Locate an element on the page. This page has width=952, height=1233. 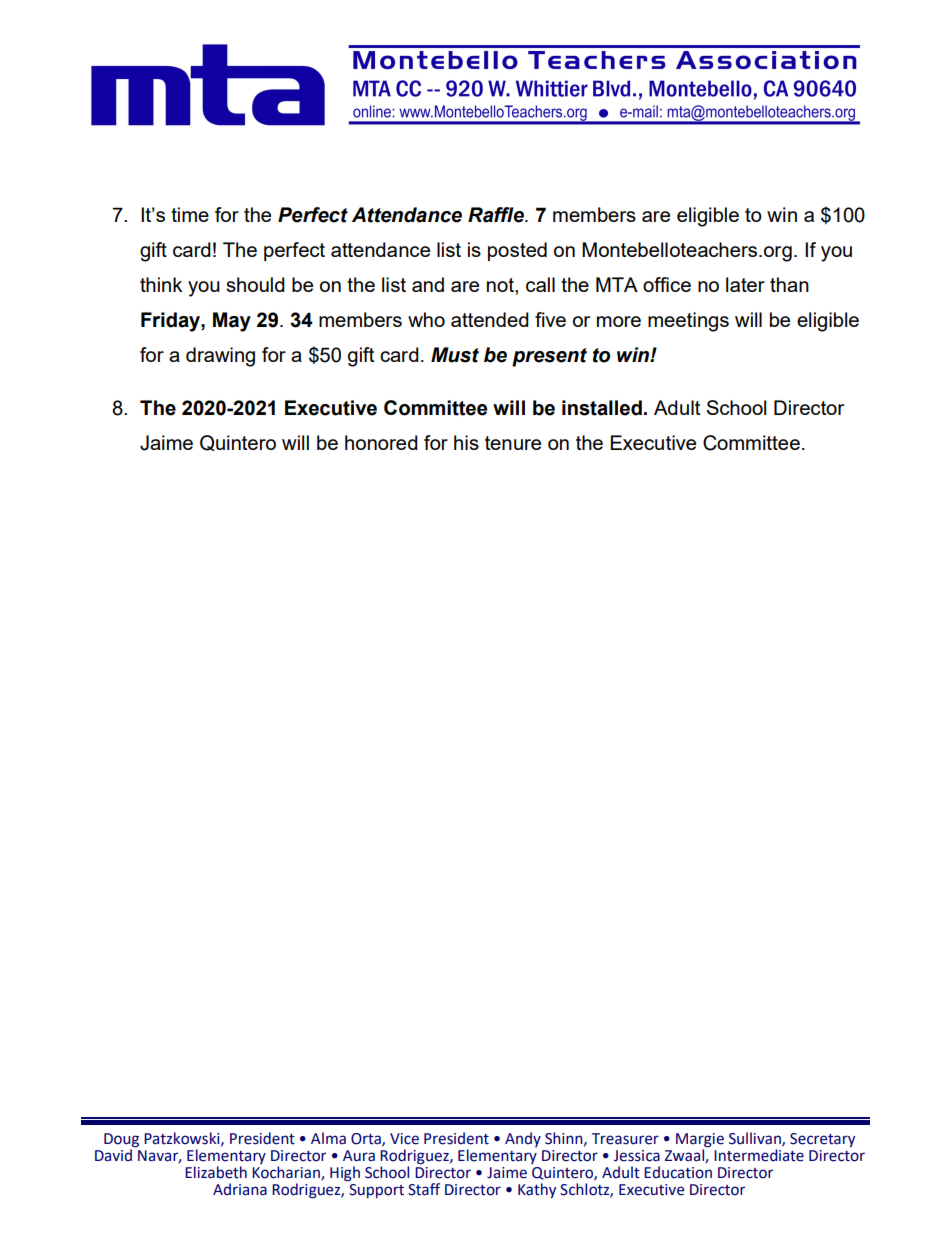
Elizabeth is located at coordinates (216, 1172).
